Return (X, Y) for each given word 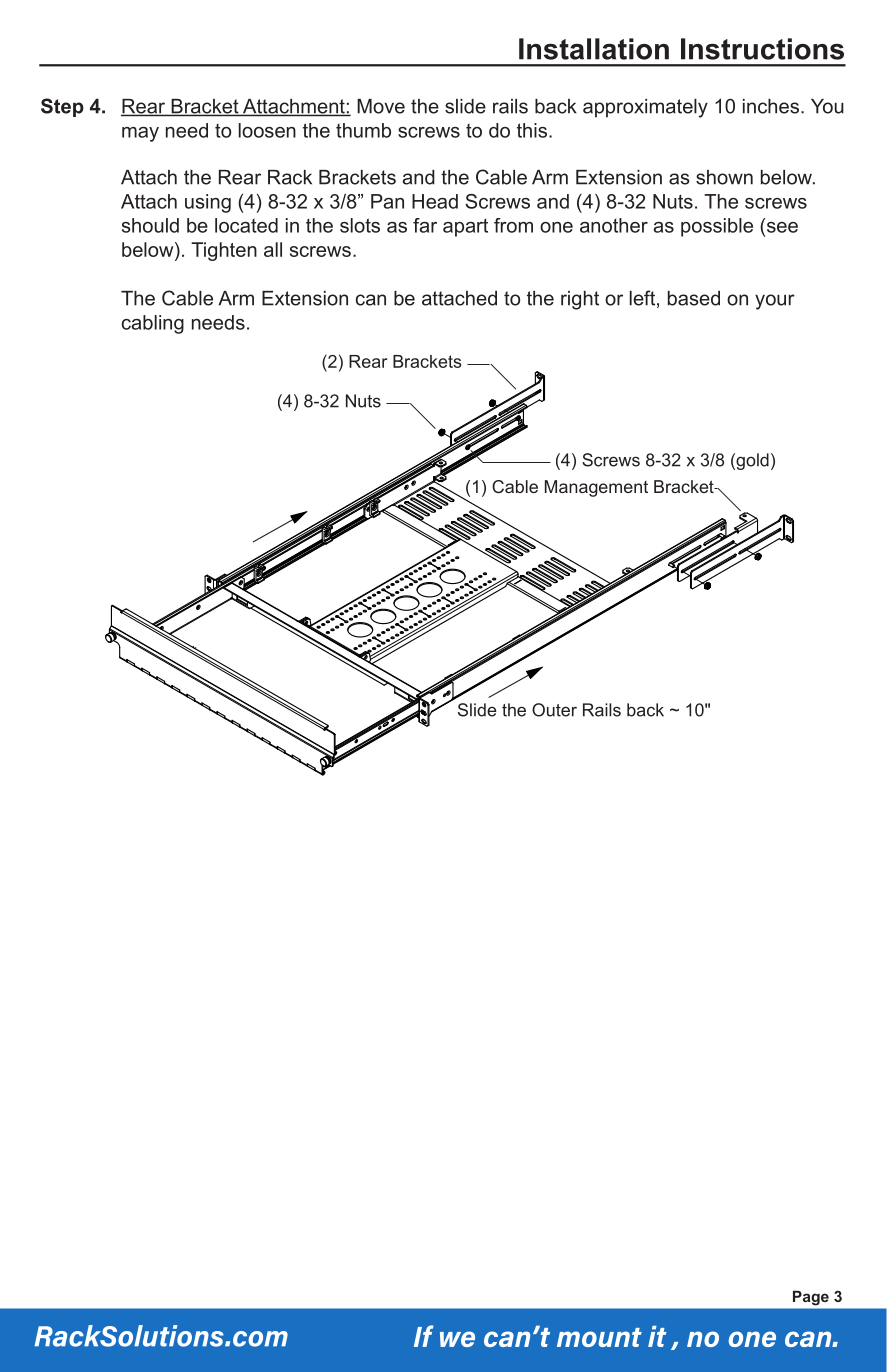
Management (596, 488)
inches (771, 106)
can (371, 300)
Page (811, 1298)
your (775, 302)
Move (381, 106)
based (694, 298)
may (140, 134)
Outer (554, 710)
